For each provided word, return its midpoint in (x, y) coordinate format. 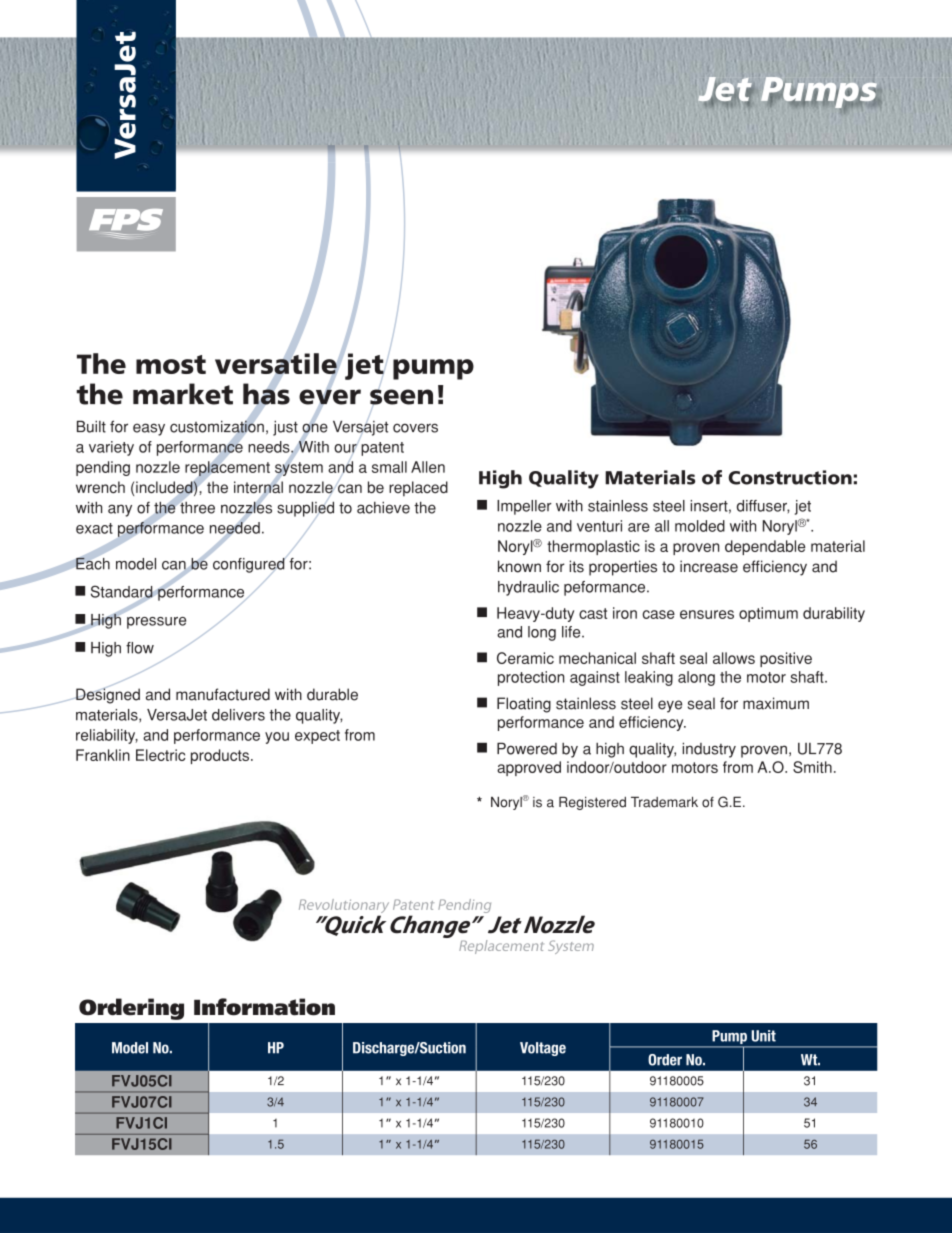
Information (264, 1007)
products (221, 756)
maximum (776, 703)
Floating (524, 705)
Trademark (664, 802)
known (519, 566)
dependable (765, 547)
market (183, 394)
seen (401, 397)
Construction (790, 477)
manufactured (223, 694)
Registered (592, 803)
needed (235, 528)
